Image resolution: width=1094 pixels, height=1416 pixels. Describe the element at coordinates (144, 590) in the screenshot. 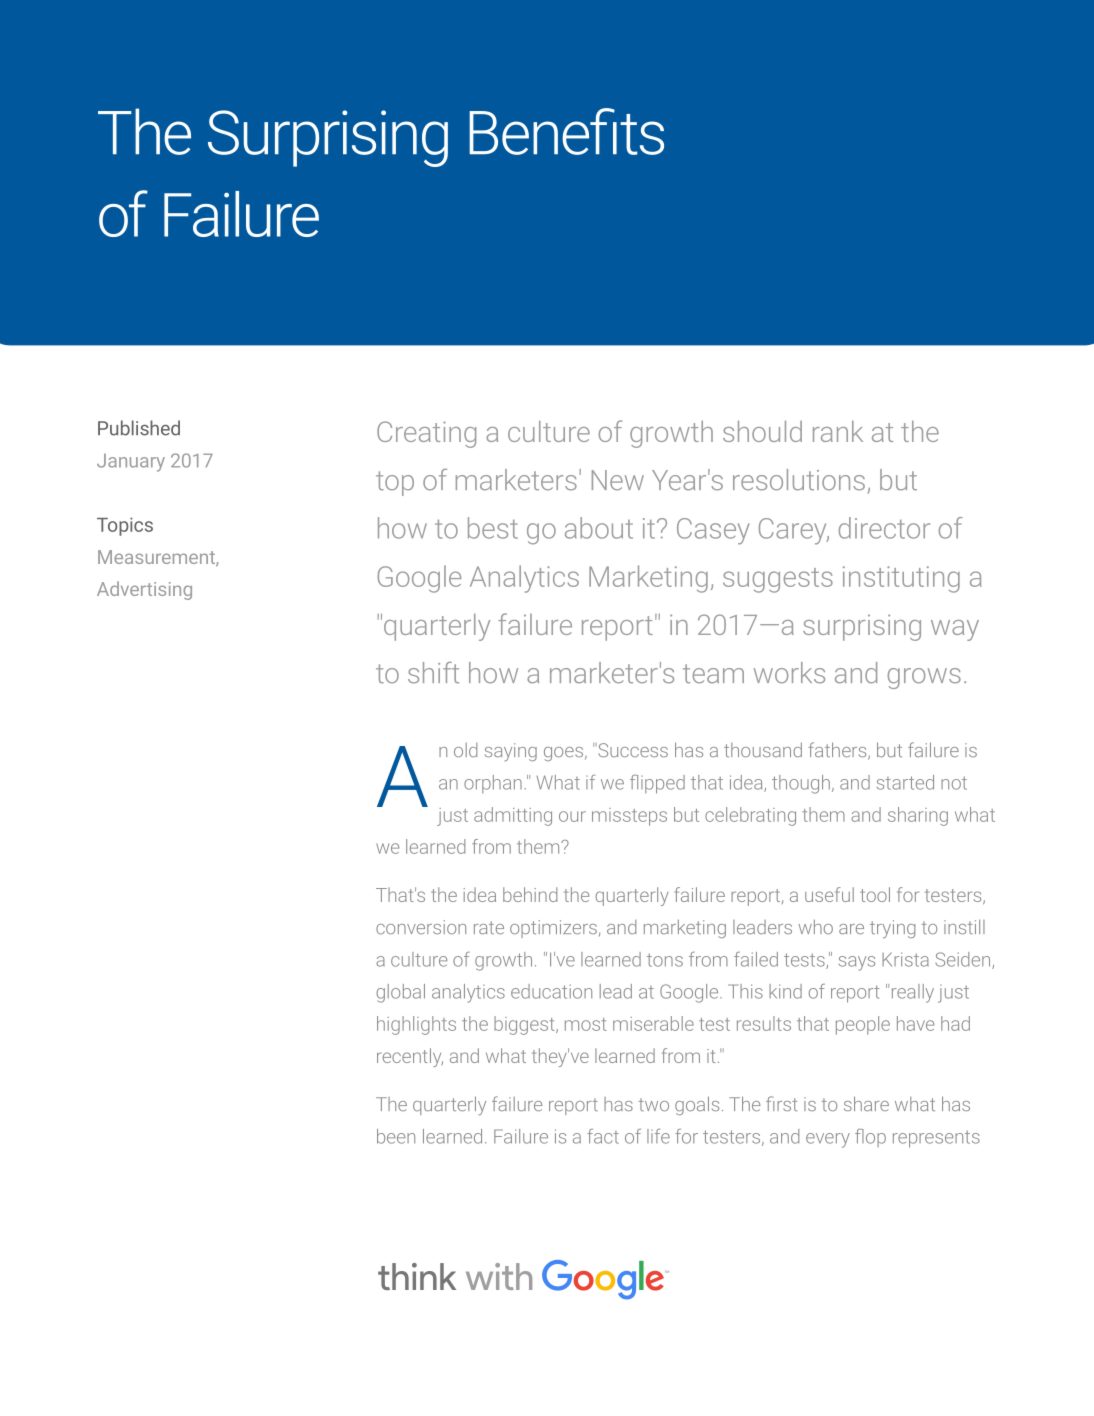

I see `Advertising` at that location.
